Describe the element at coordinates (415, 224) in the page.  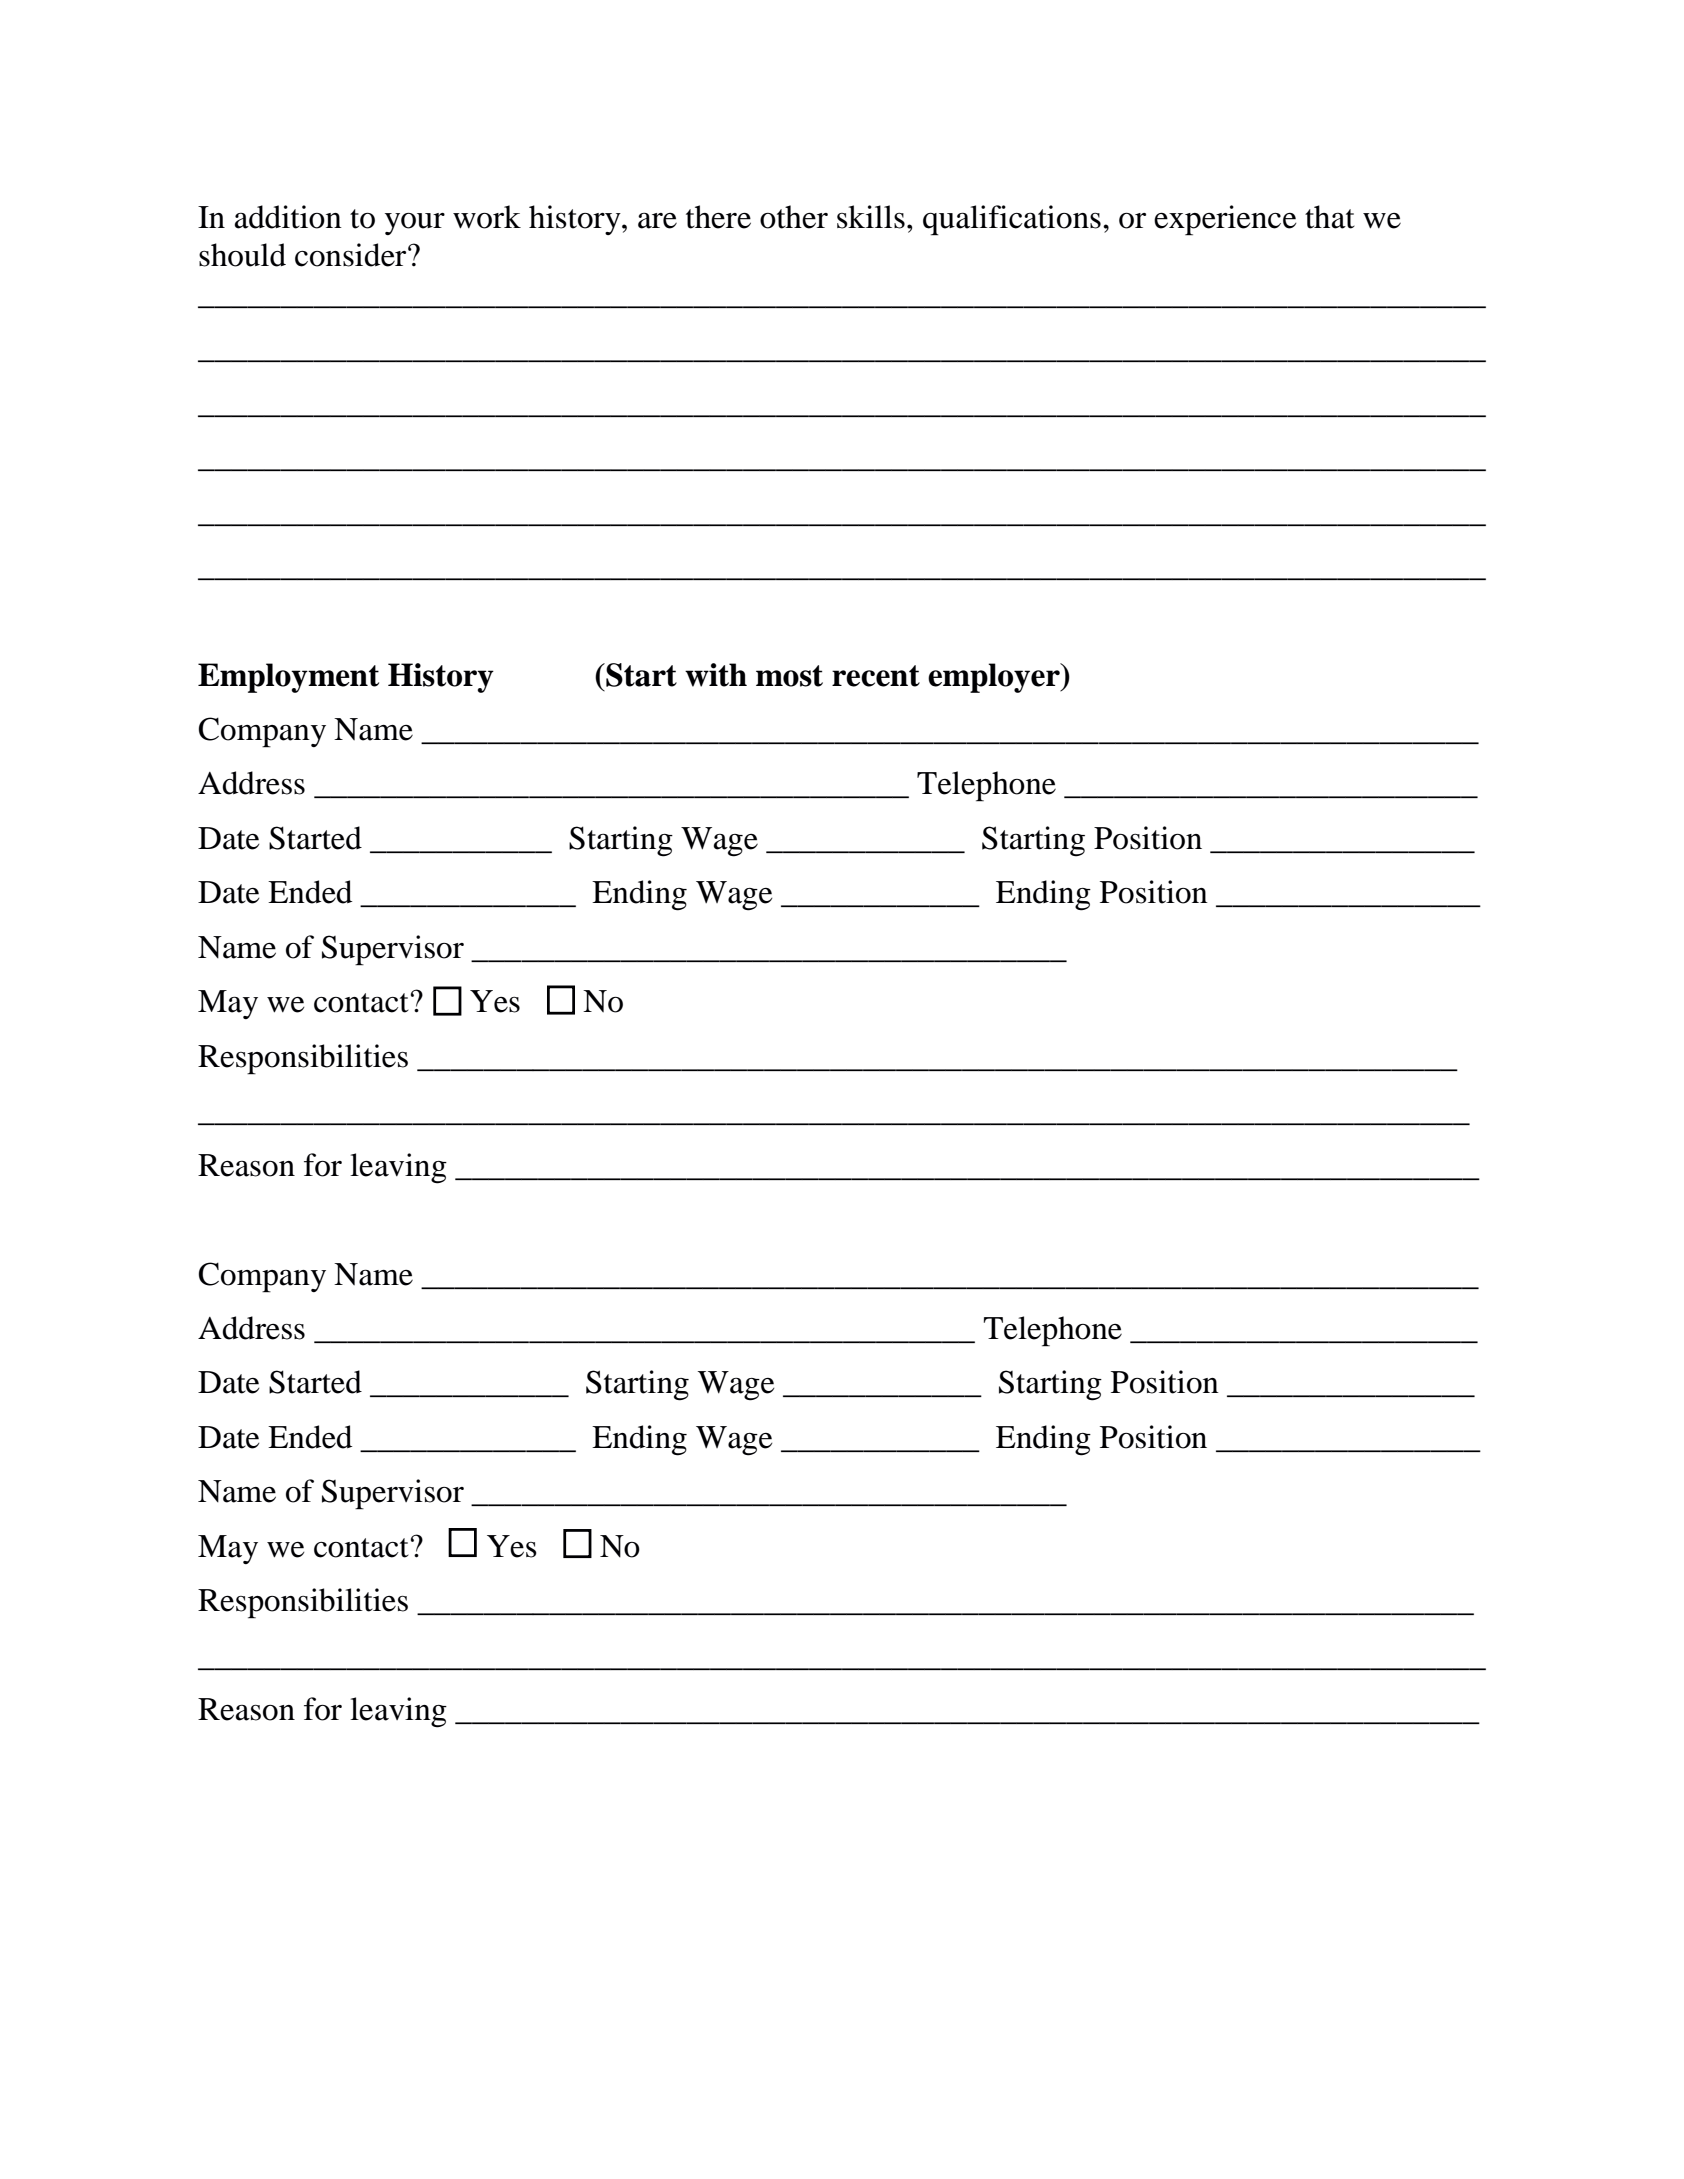
I see `your` at that location.
